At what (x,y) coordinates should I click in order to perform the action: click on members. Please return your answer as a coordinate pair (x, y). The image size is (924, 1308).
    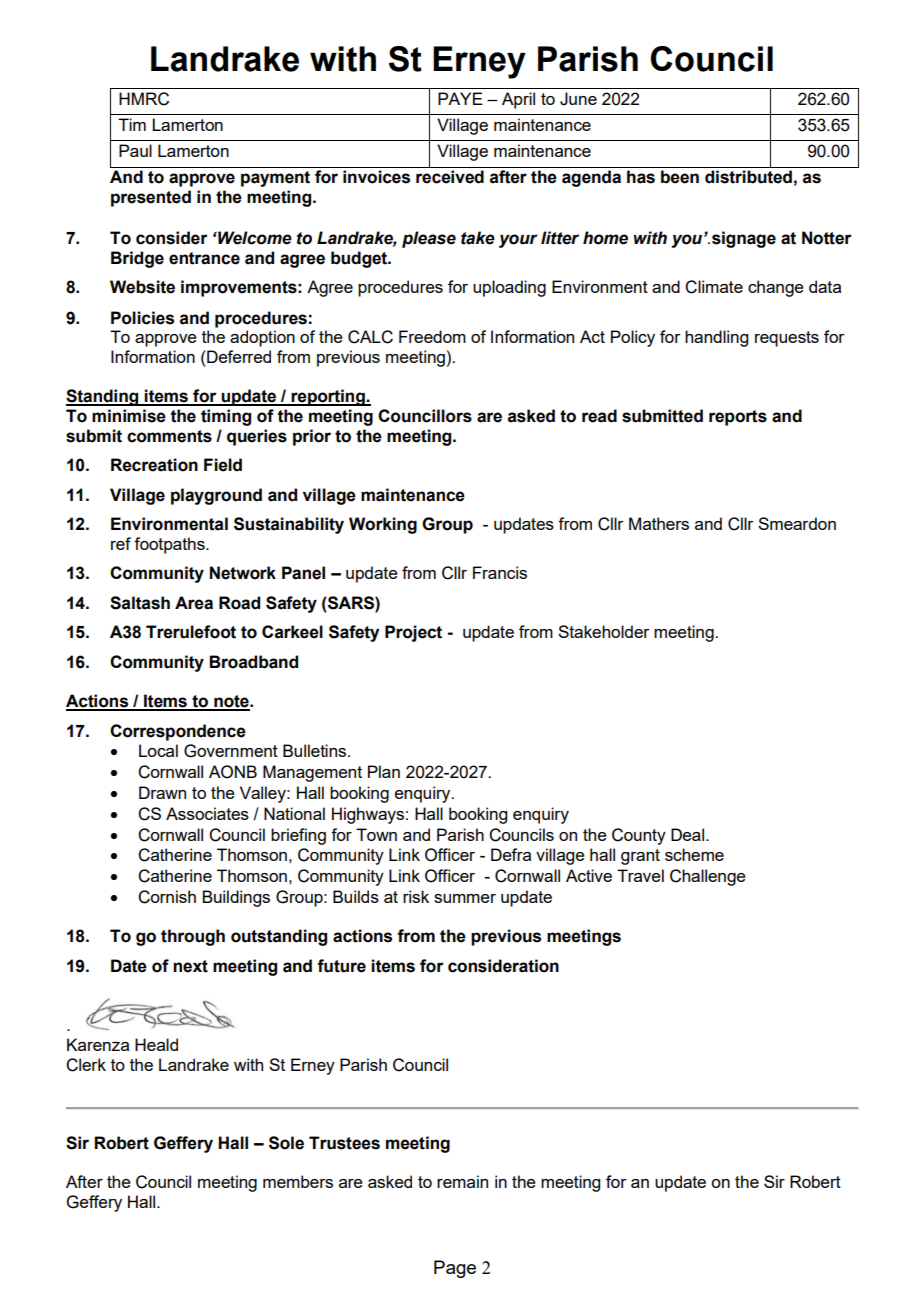
    Looking at the image, I should click on (298, 1181).
